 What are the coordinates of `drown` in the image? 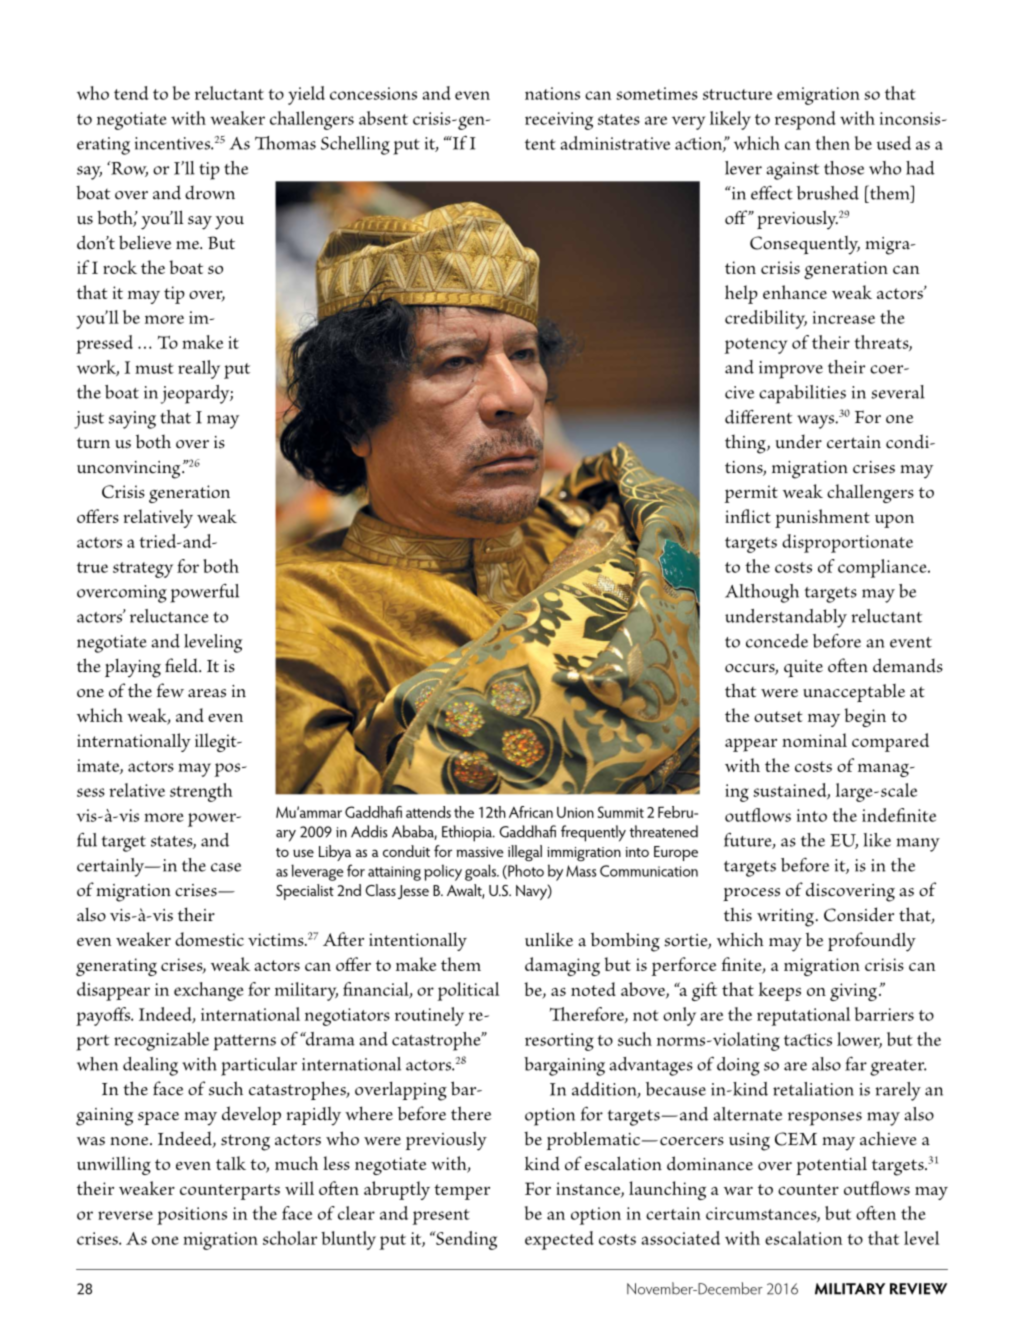 It's located at (210, 192).
